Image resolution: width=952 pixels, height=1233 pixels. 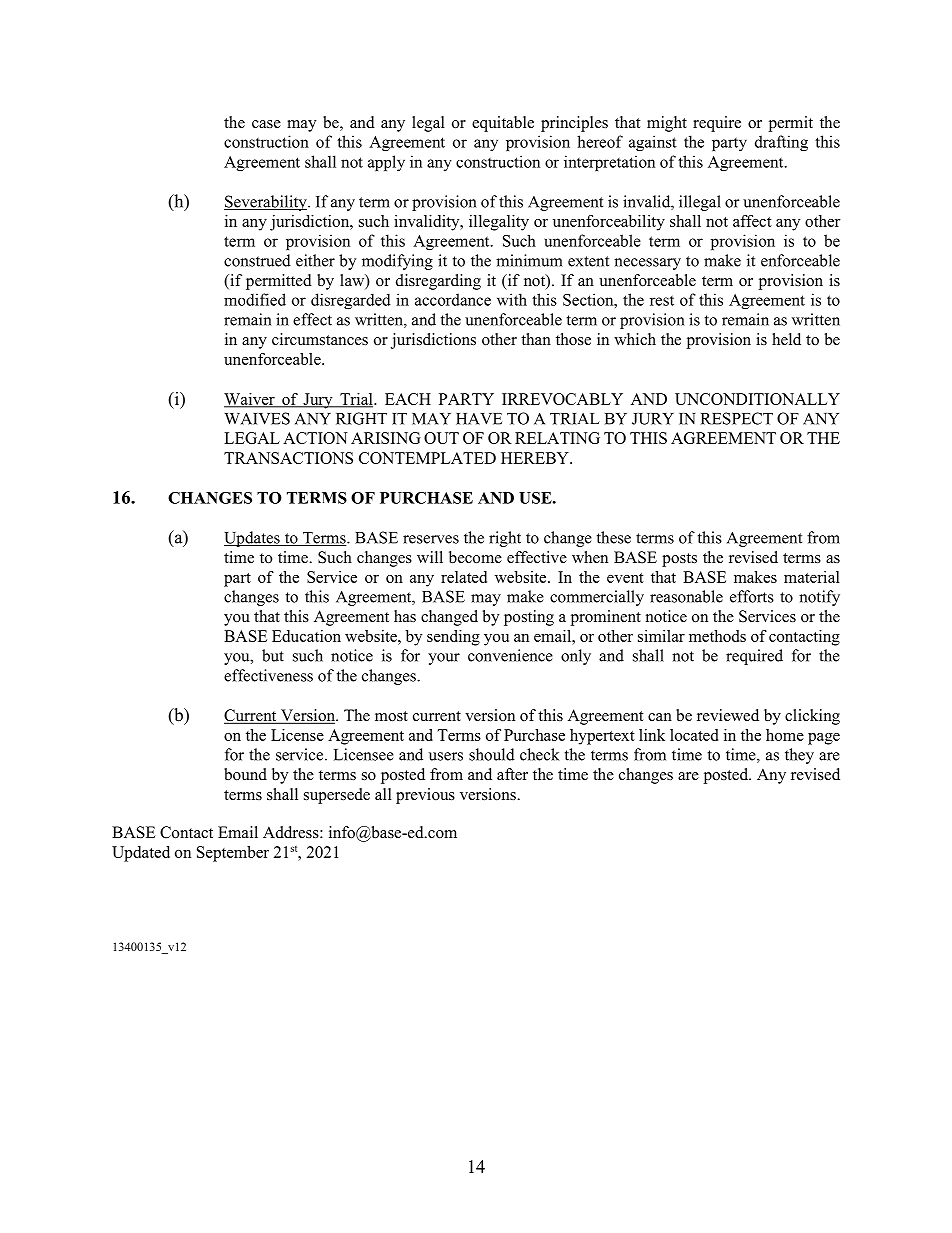 I want to click on previous, so click(x=425, y=796).
